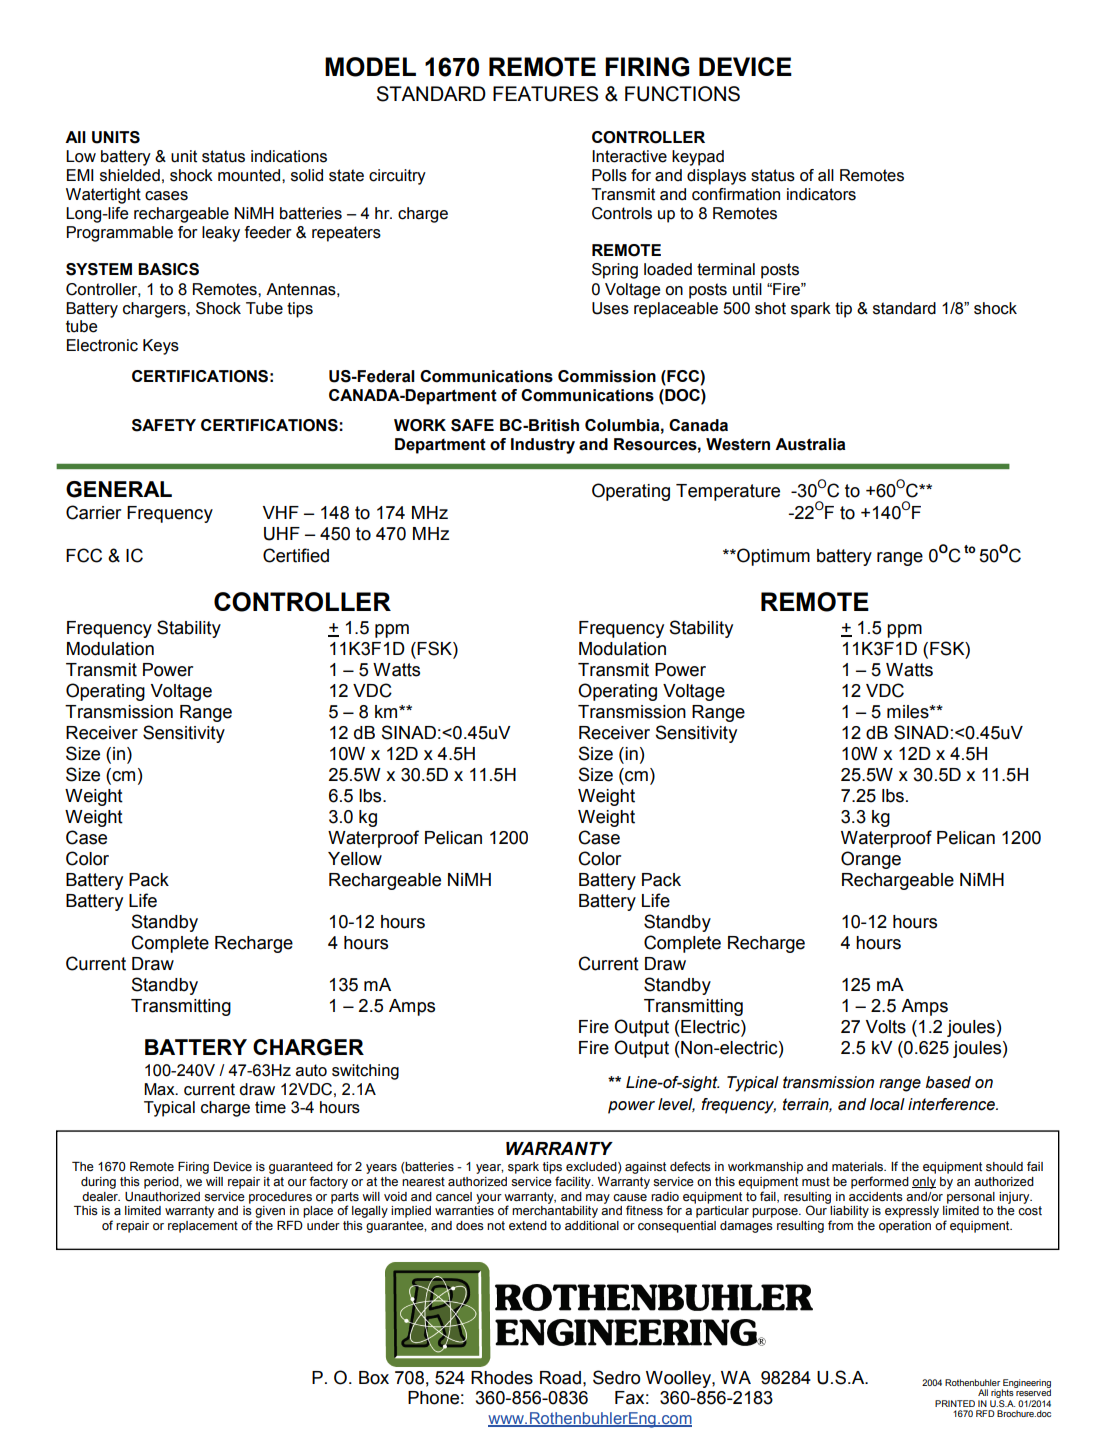  I want to click on FEATURES, so click(545, 94).
